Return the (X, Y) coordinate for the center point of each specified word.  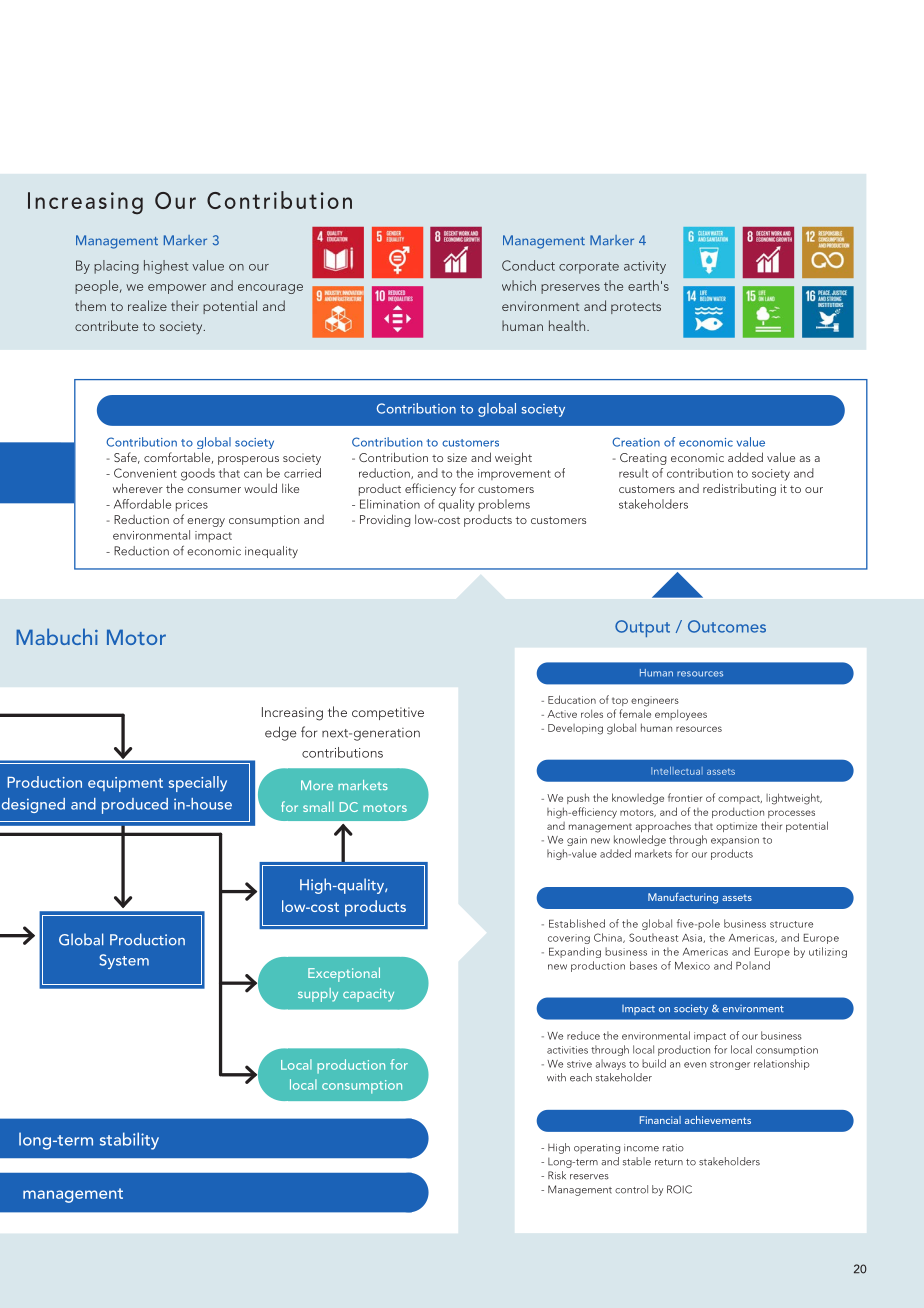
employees (681, 715)
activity (645, 267)
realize (147, 305)
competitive (388, 713)
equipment (125, 784)
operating (597, 1149)
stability (129, 1141)
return (669, 1162)
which (519, 285)
